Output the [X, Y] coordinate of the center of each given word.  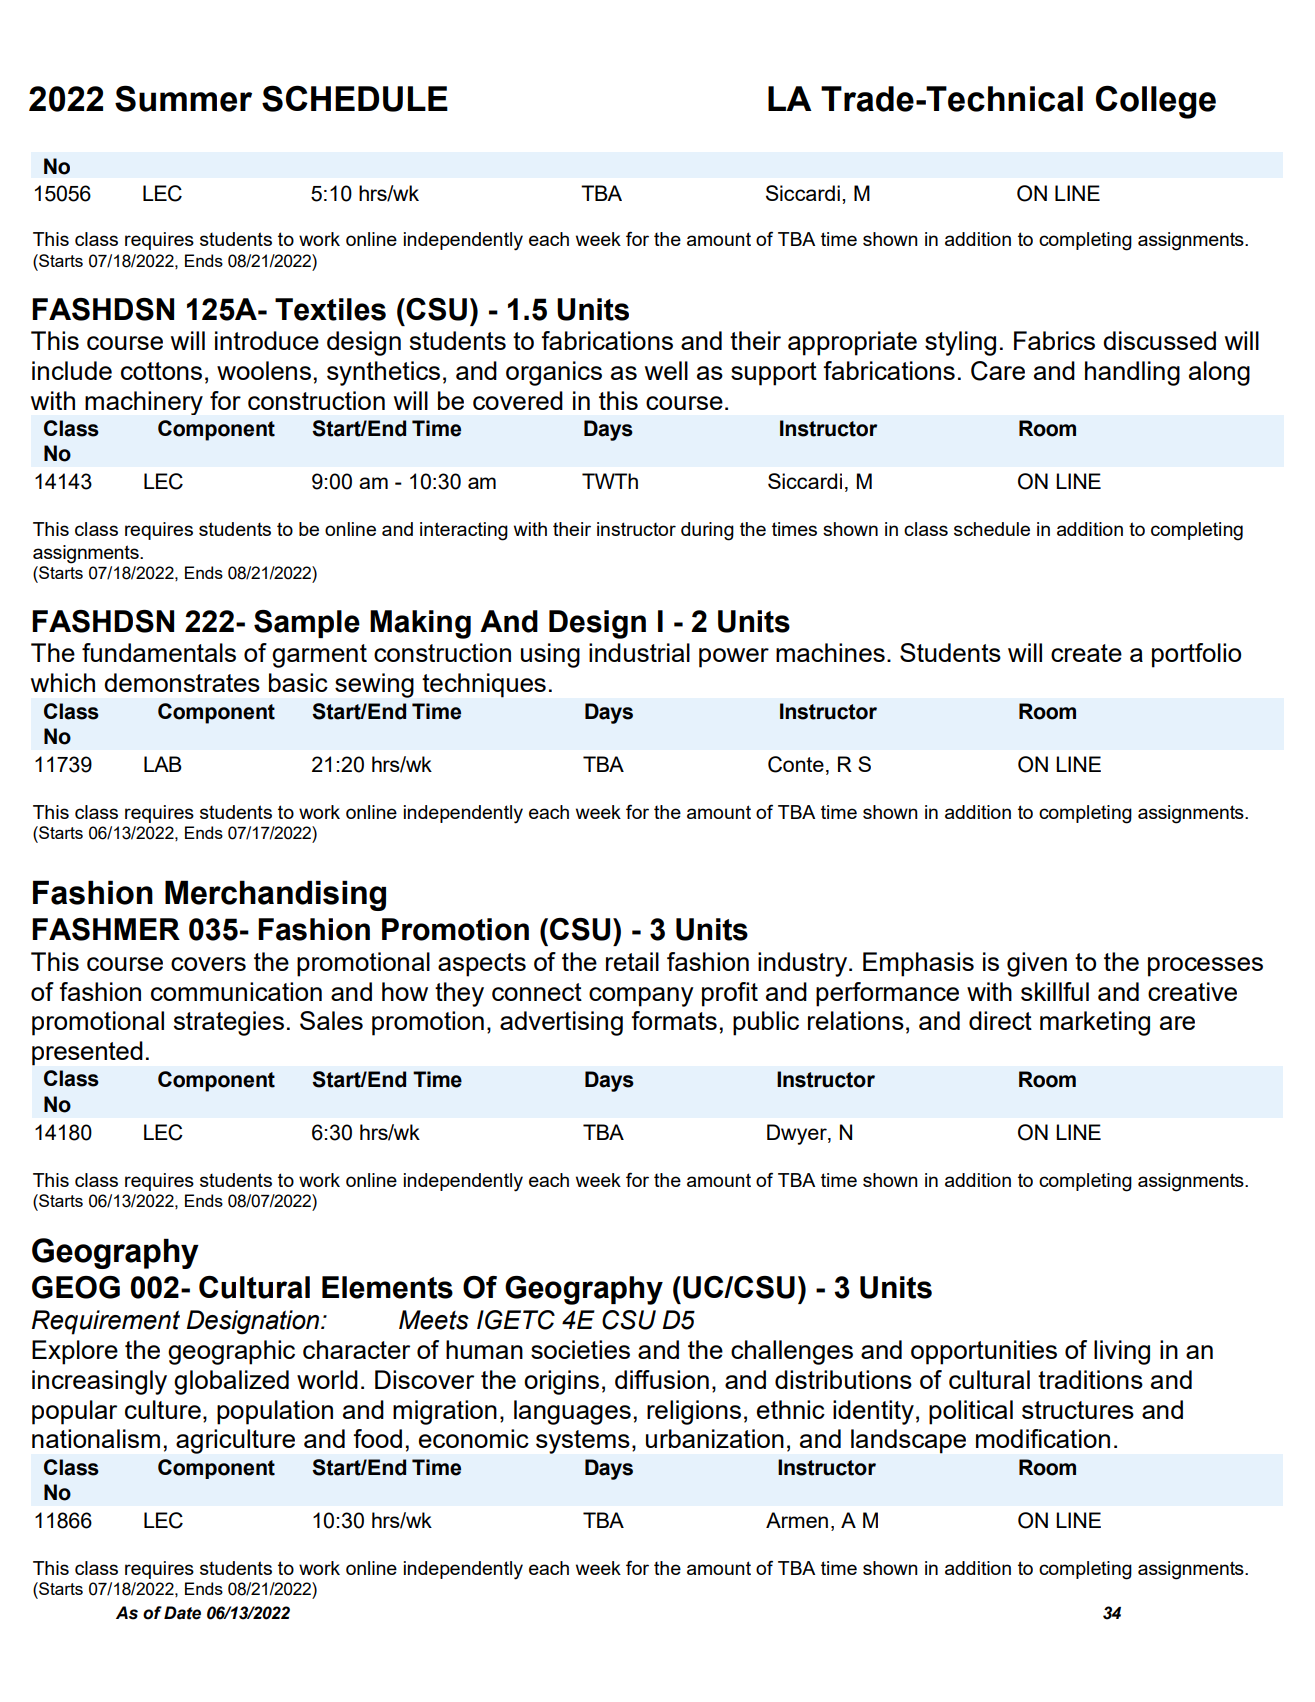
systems [583, 1442]
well [666, 370]
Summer [183, 98]
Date [182, 1613]
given [1037, 964]
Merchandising [275, 895]
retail [632, 961]
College [1156, 102]
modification [1043, 1438]
